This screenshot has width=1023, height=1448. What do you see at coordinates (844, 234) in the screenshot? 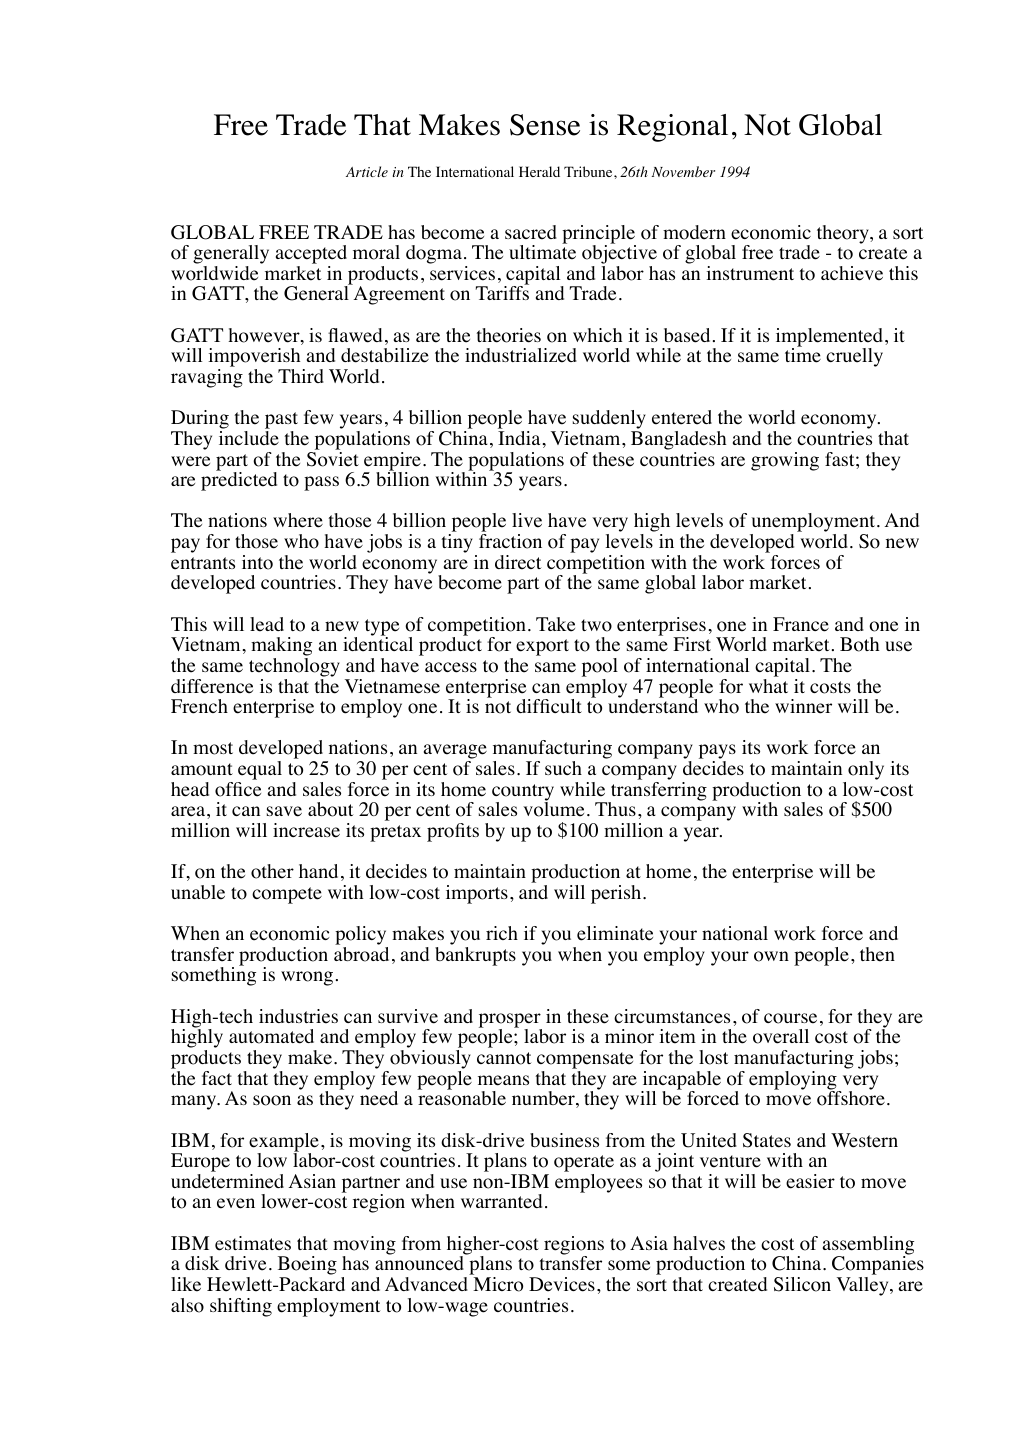
I see `theory` at bounding box center [844, 234].
